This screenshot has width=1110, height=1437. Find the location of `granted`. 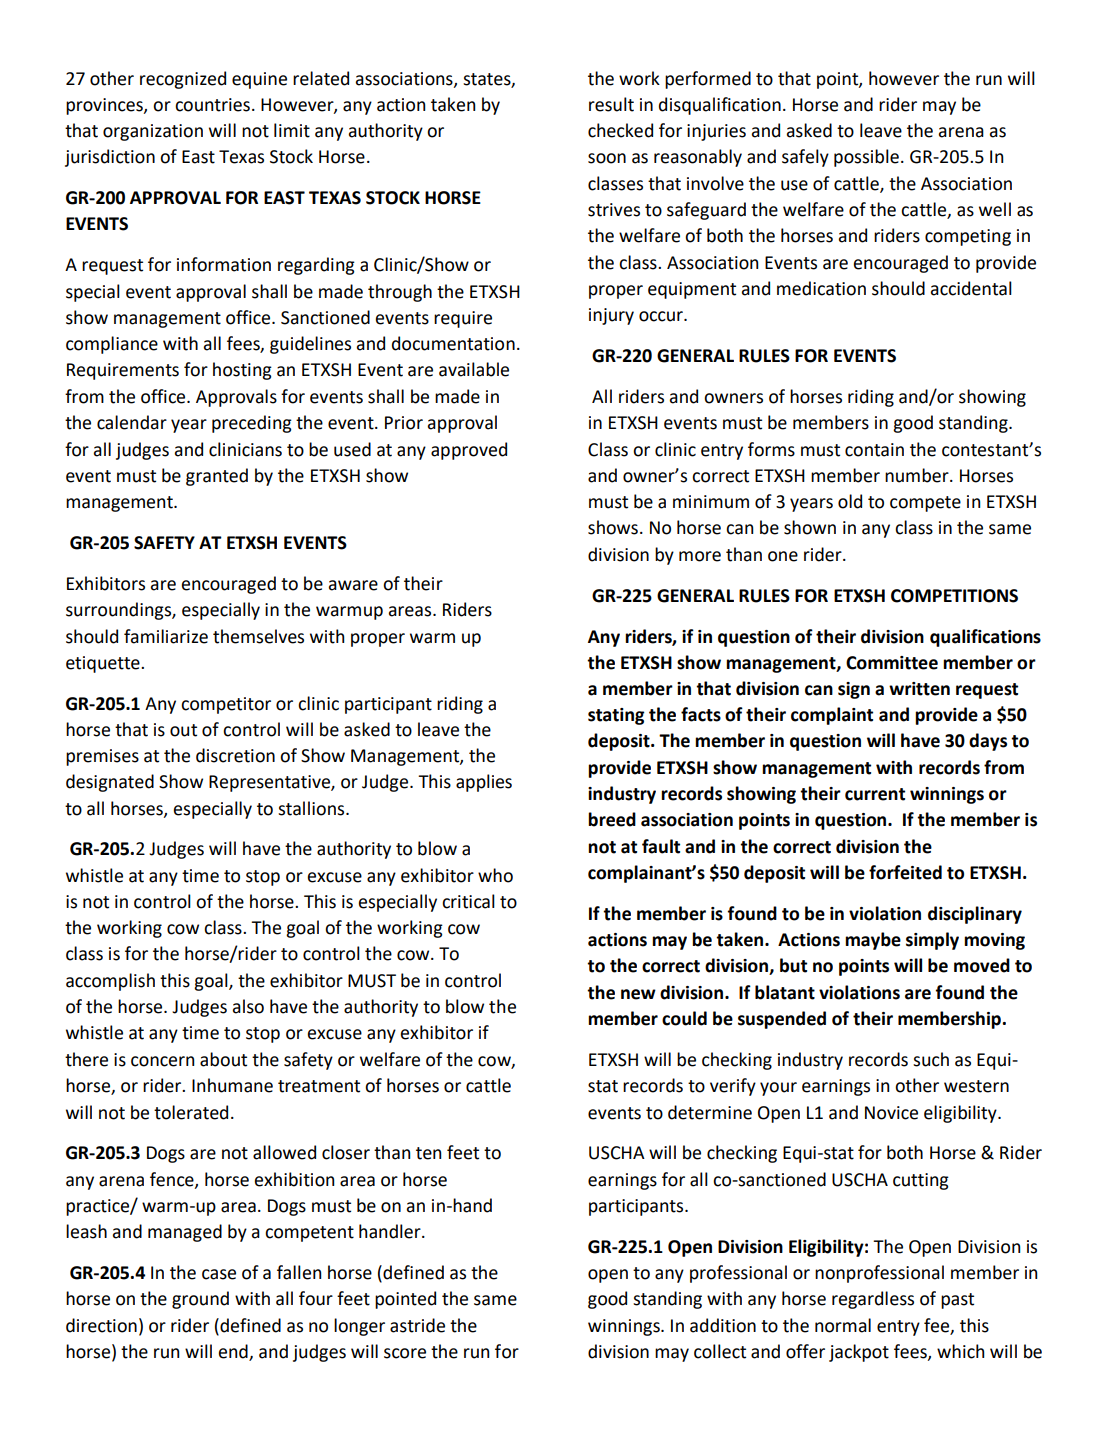

granted is located at coordinates (217, 477).
